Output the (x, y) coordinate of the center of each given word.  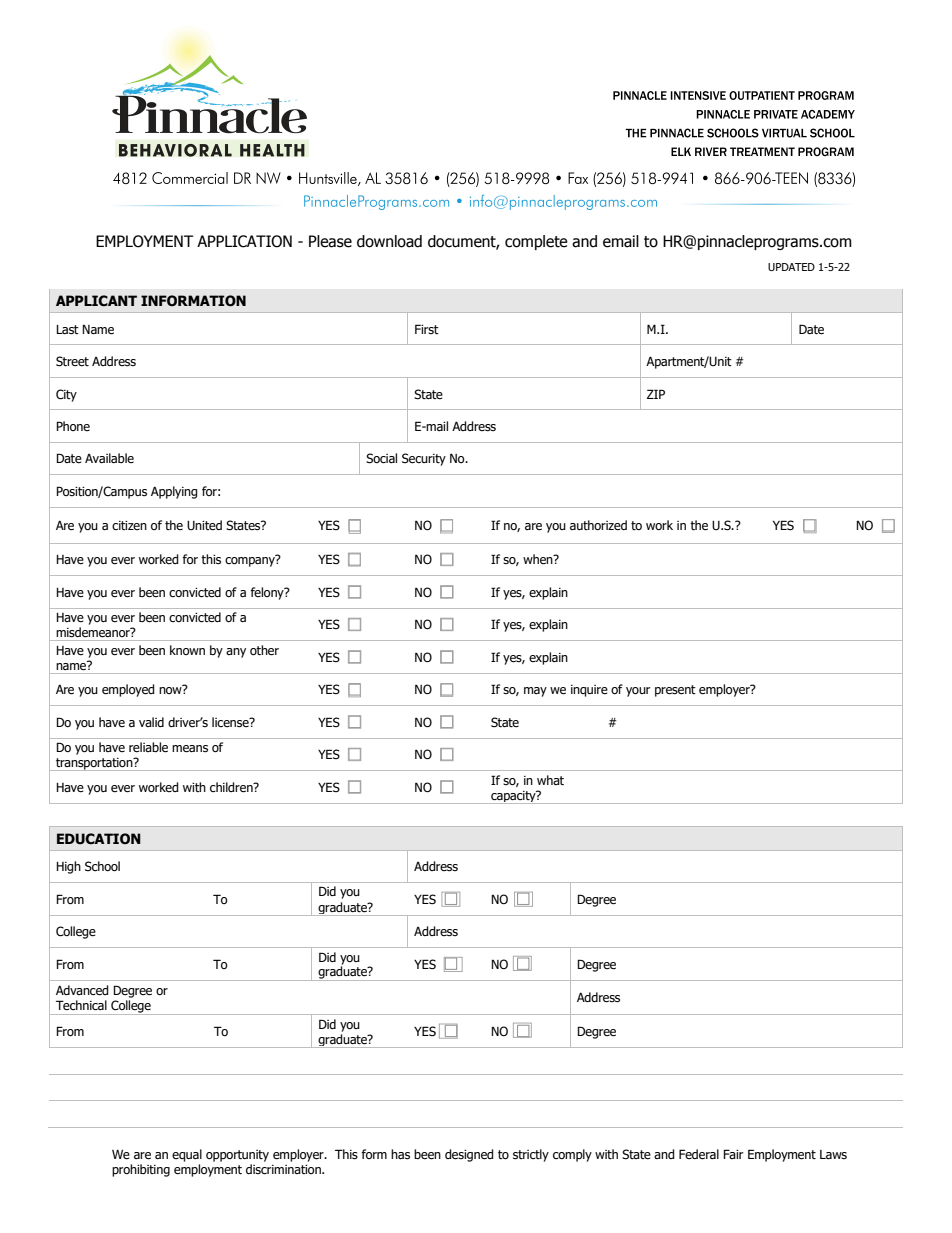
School (102, 866)
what (550, 780)
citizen (129, 525)
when (539, 559)
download (389, 241)
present (675, 691)
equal (187, 1155)
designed (469, 1155)
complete (536, 242)
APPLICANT (96, 301)
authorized (598, 525)
